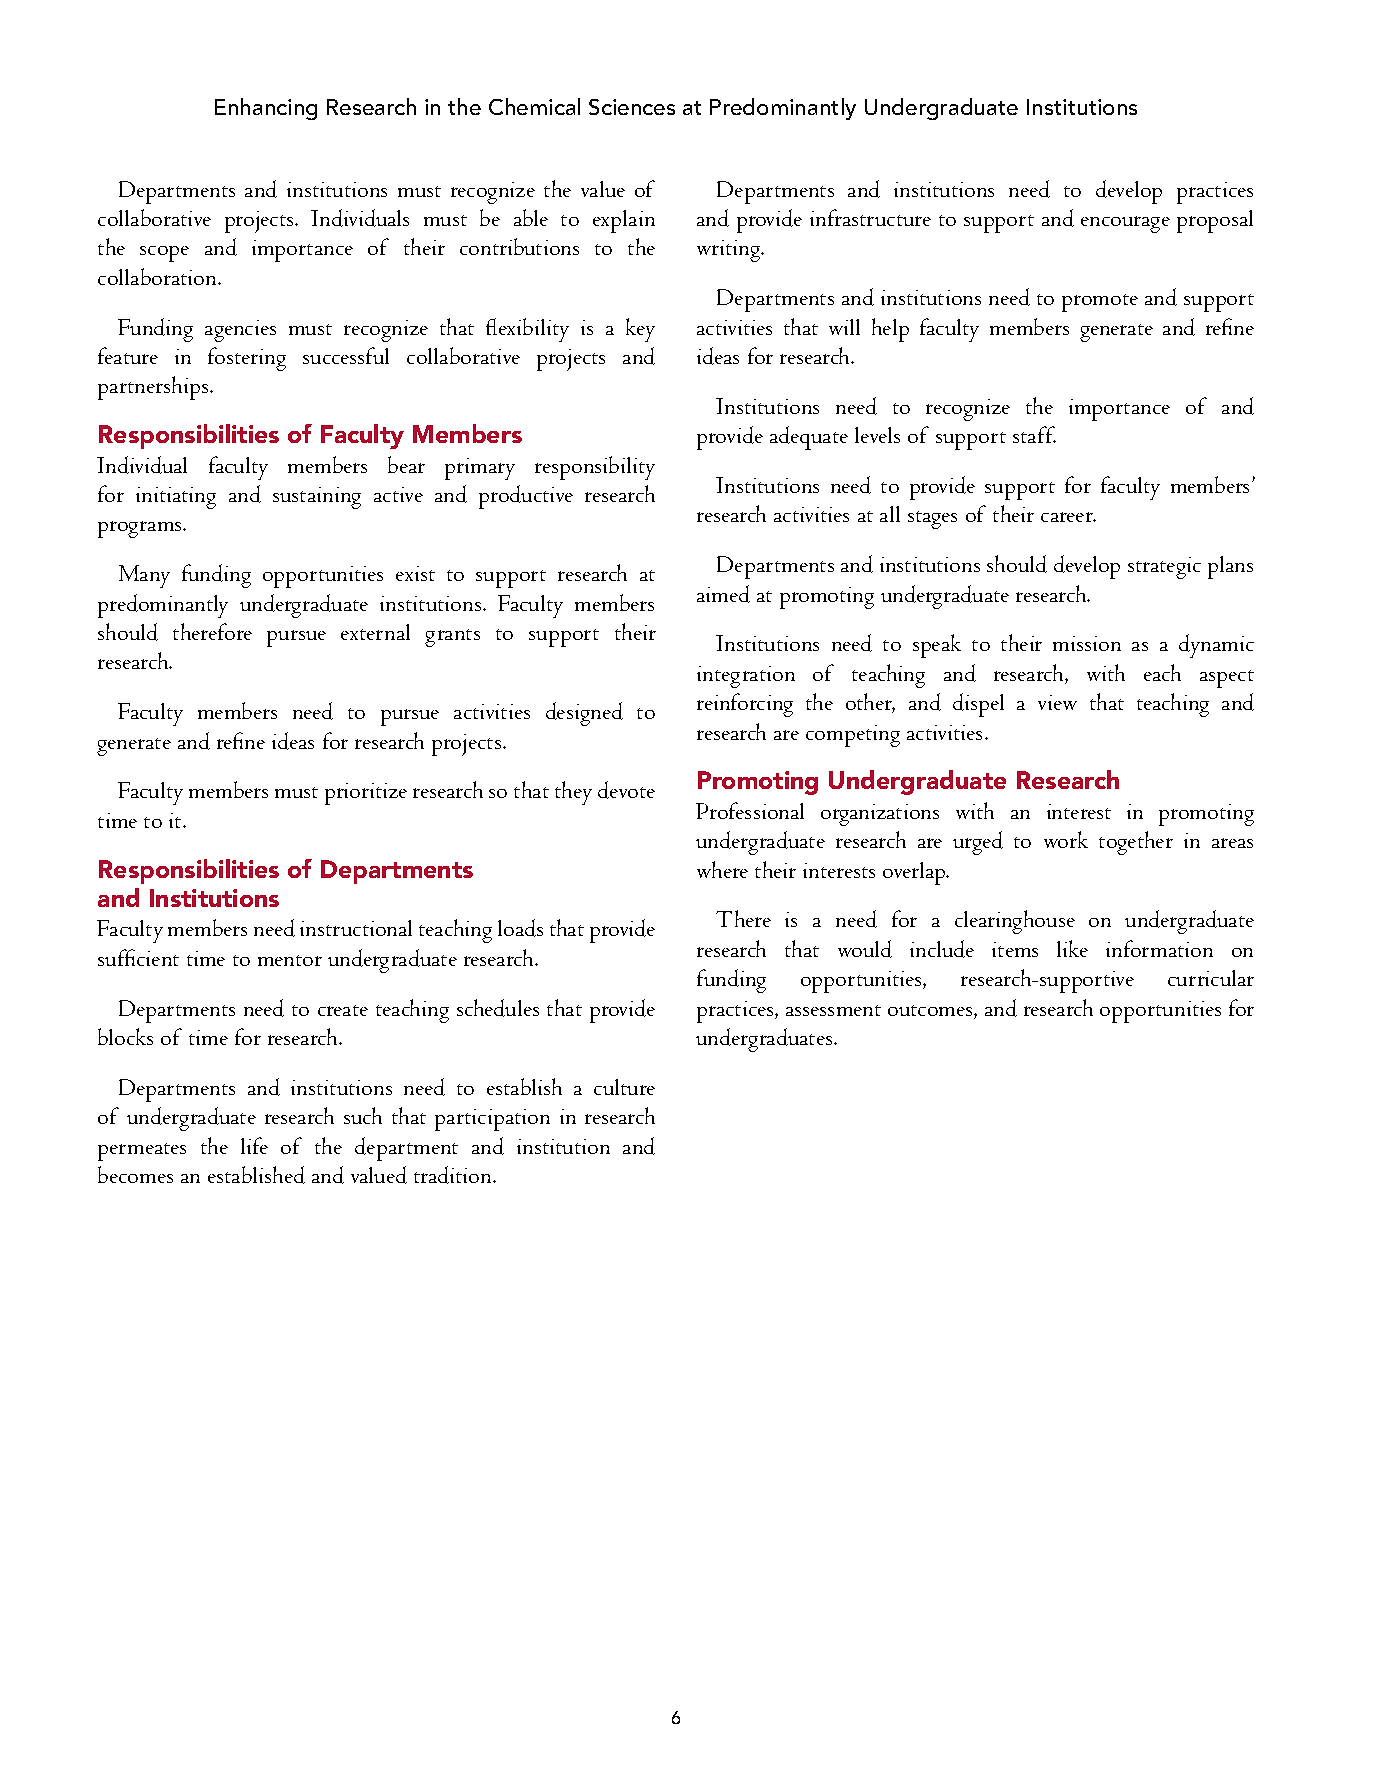 The width and height of the screenshot is (1385, 1792). Describe the element at coordinates (632, 107) in the screenshot. I see `Sciences` at that location.
